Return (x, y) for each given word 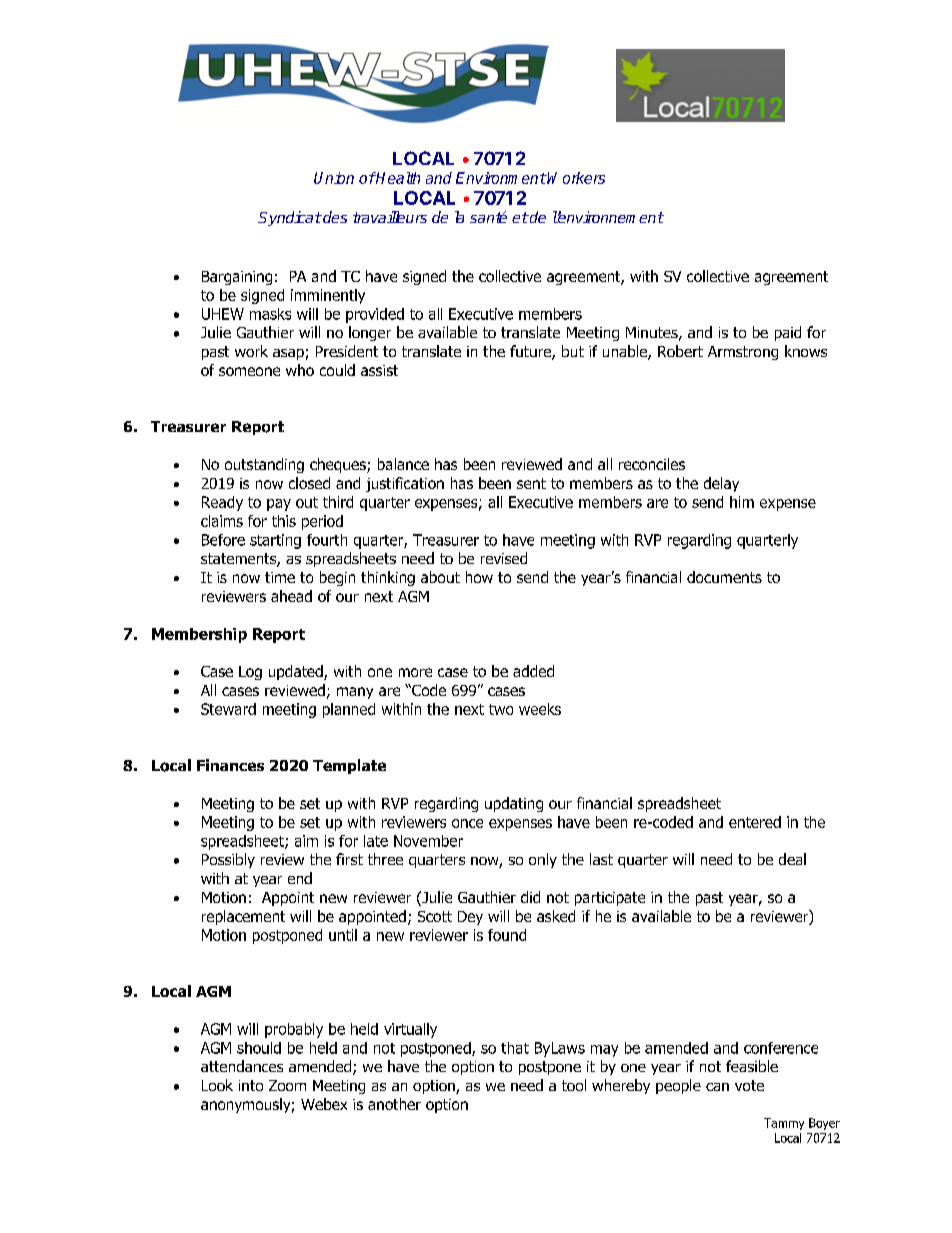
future (531, 352)
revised (504, 558)
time (280, 577)
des (334, 217)
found (507, 935)
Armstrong (743, 353)
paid (788, 333)
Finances (230, 765)
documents (724, 577)
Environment (501, 178)
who (300, 370)
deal (792, 859)
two (501, 709)
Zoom (287, 1085)
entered (755, 822)
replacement (243, 917)
